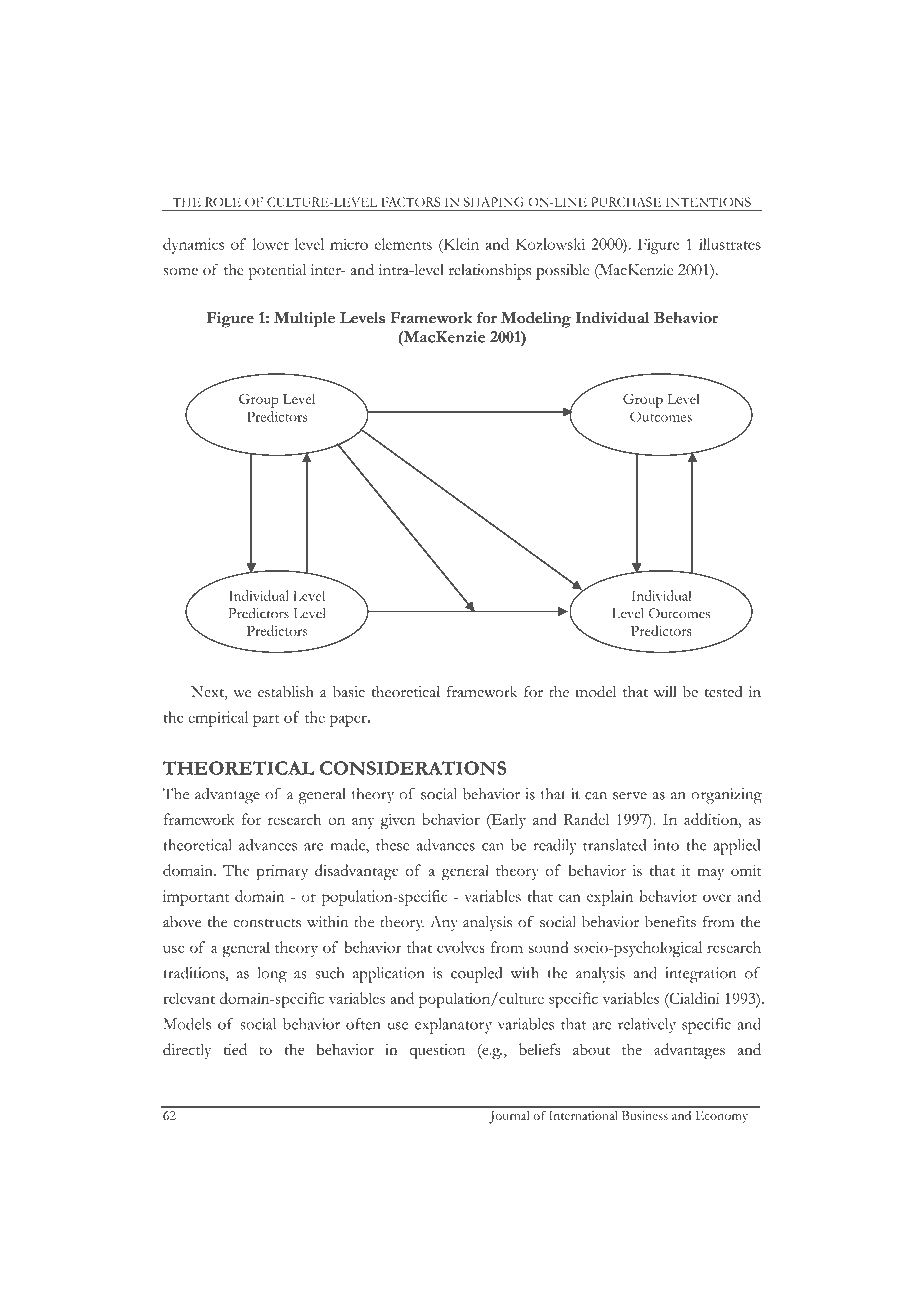  Describe the element at coordinates (286, 692) in the screenshot. I see `establish` at that location.
